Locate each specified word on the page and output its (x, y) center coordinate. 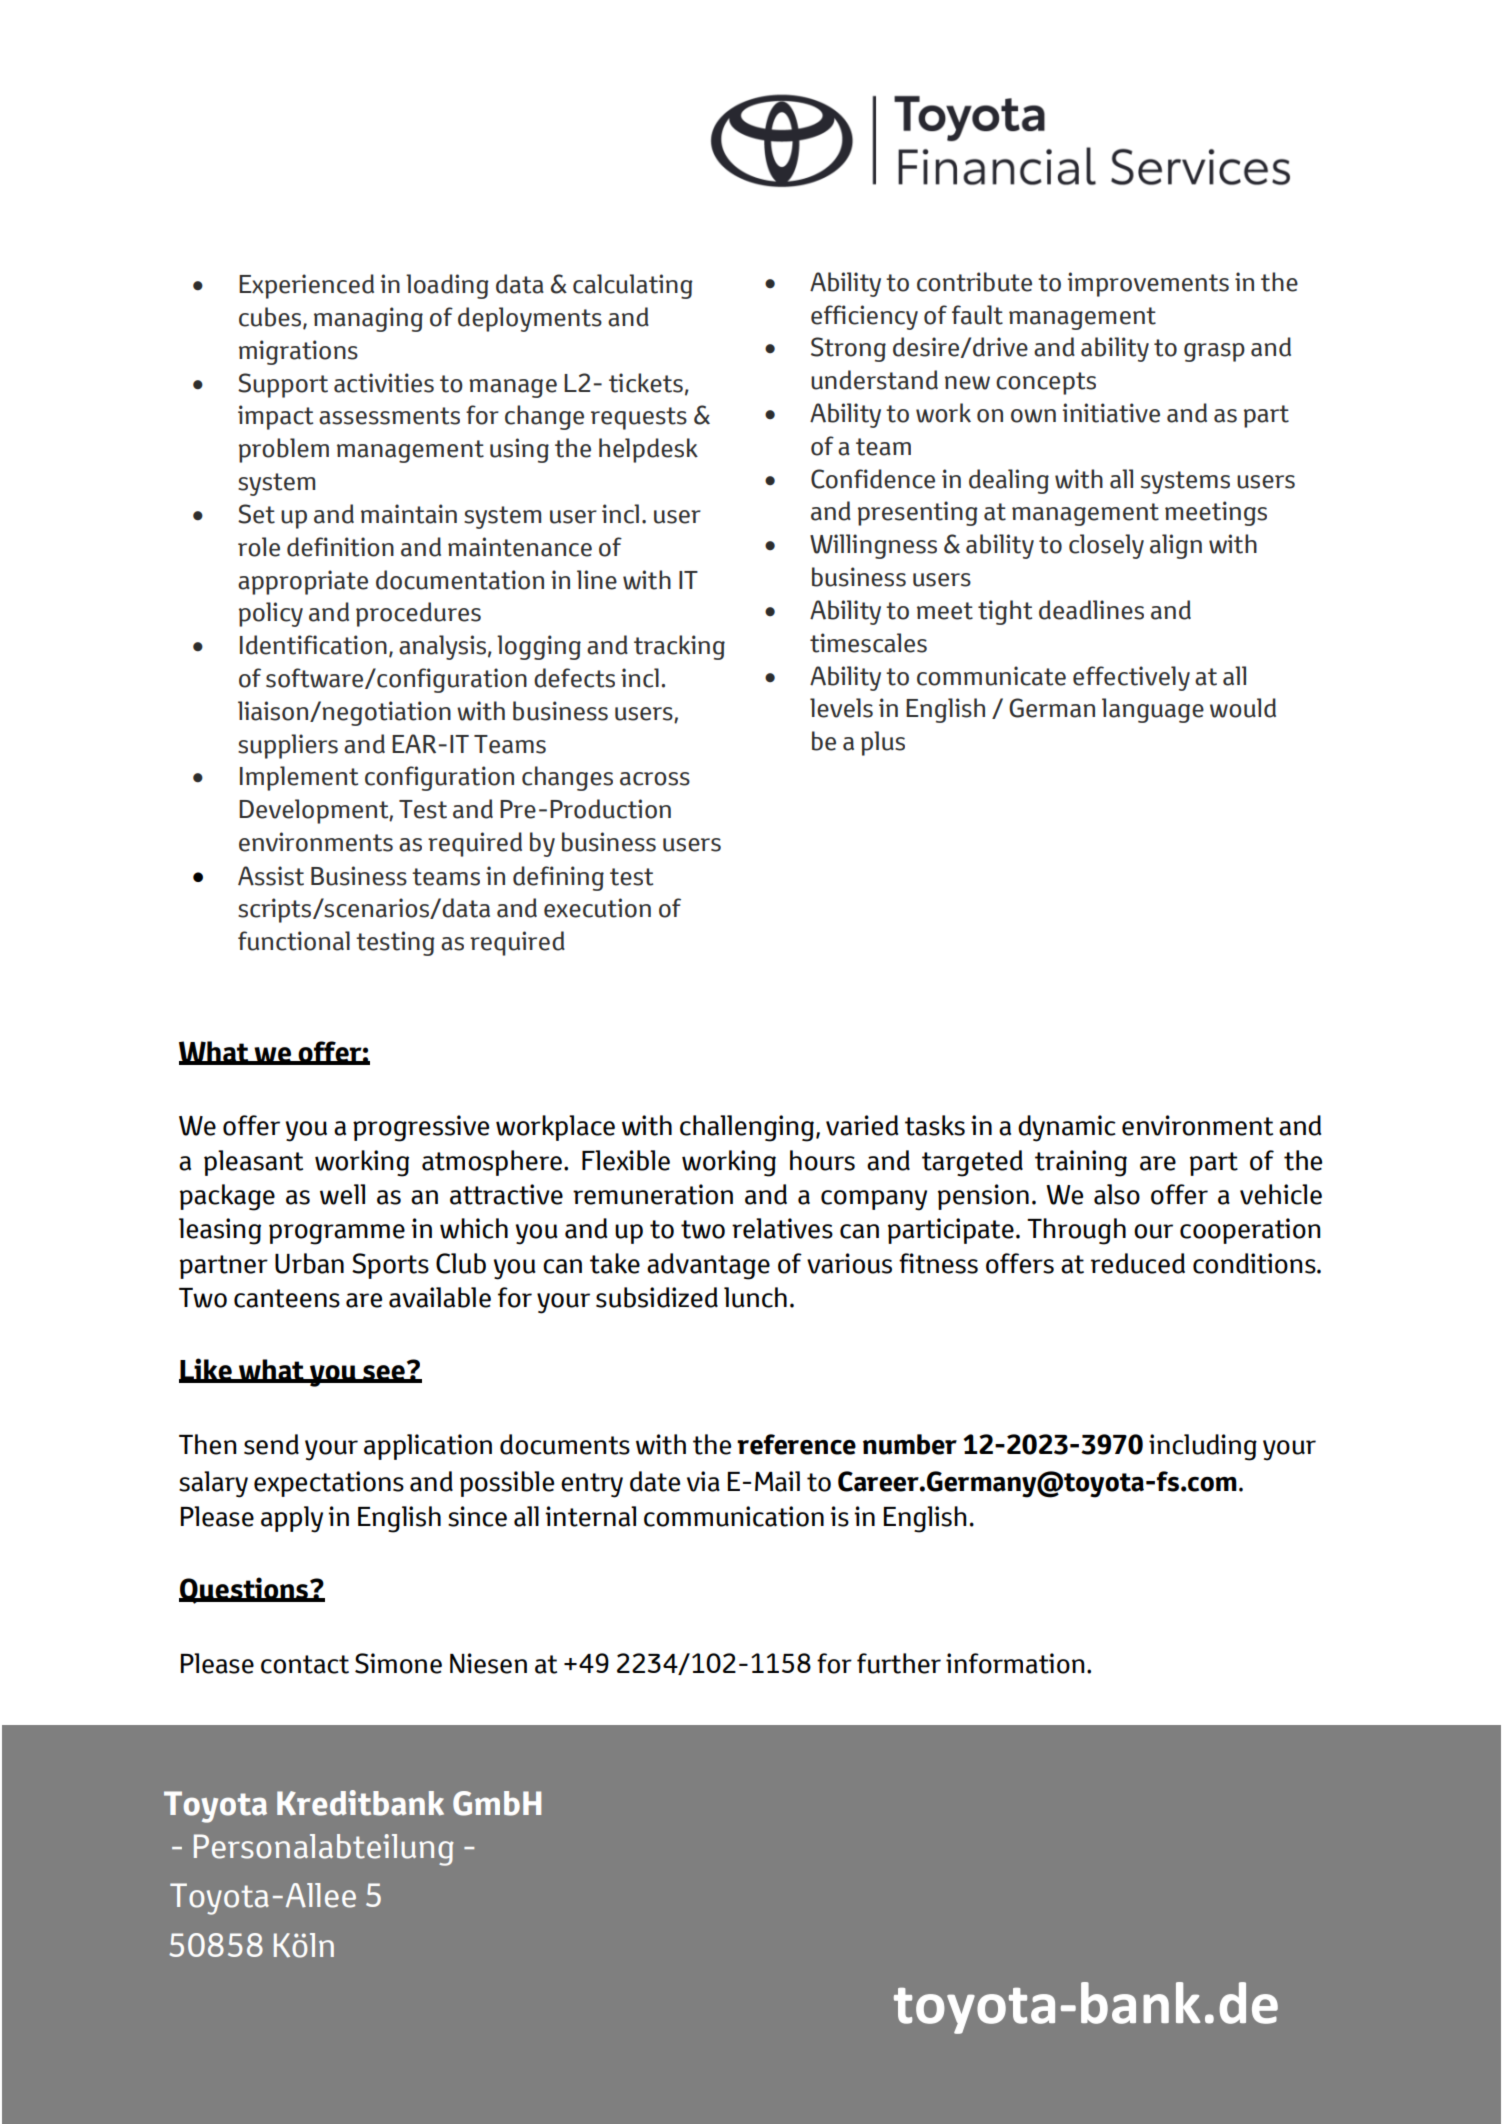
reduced (1138, 1263)
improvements (1148, 284)
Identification (313, 645)
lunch (755, 1297)
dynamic (1067, 1128)
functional (294, 941)
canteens (287, 1298)
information (1015, 1663)
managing (368, 319)
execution (597, 908)
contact (305, 1664)
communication (734, 1516)
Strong (848, 349)
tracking (679, 647)
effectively (1131, 678)
